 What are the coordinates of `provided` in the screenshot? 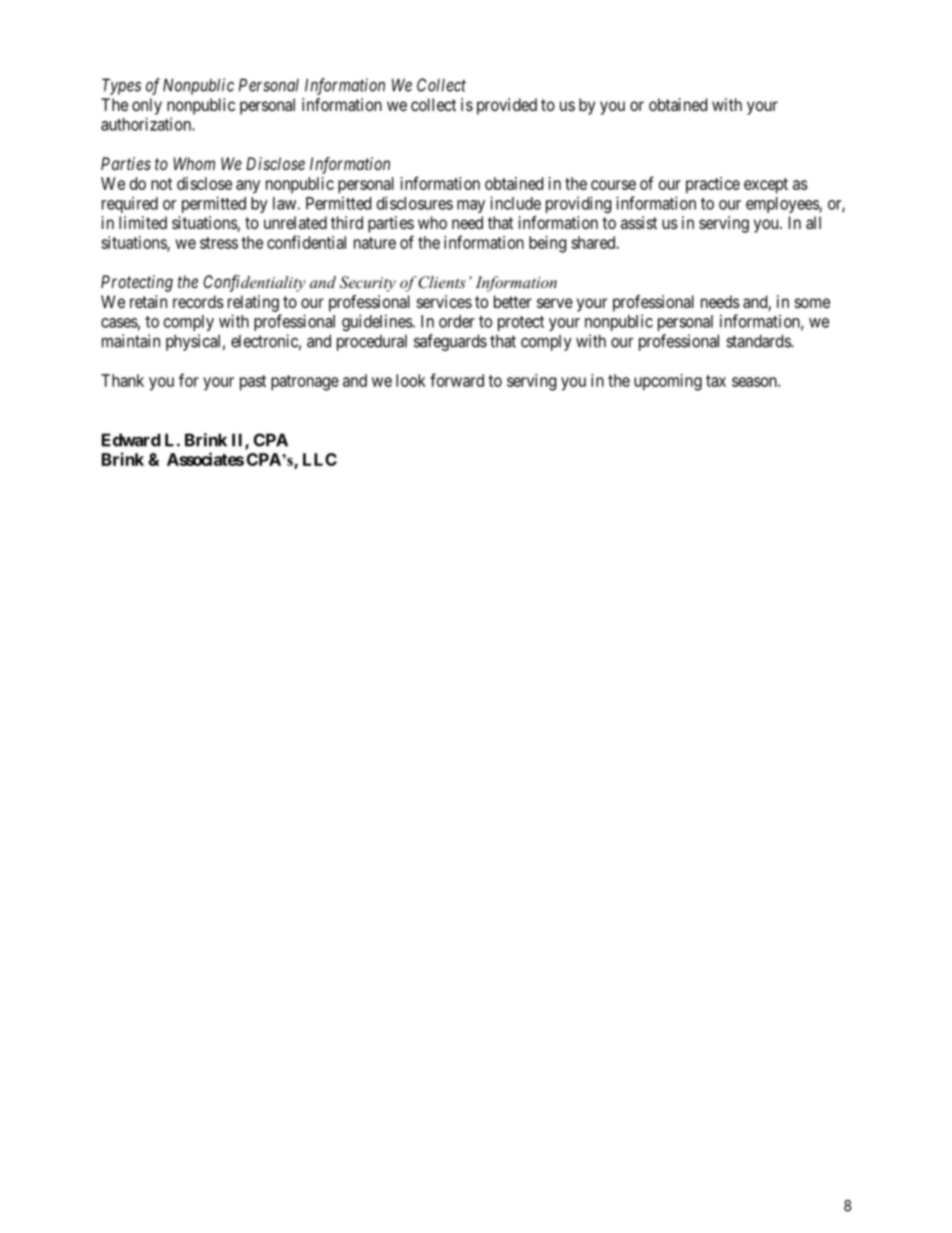 It's located at (507, 106).
